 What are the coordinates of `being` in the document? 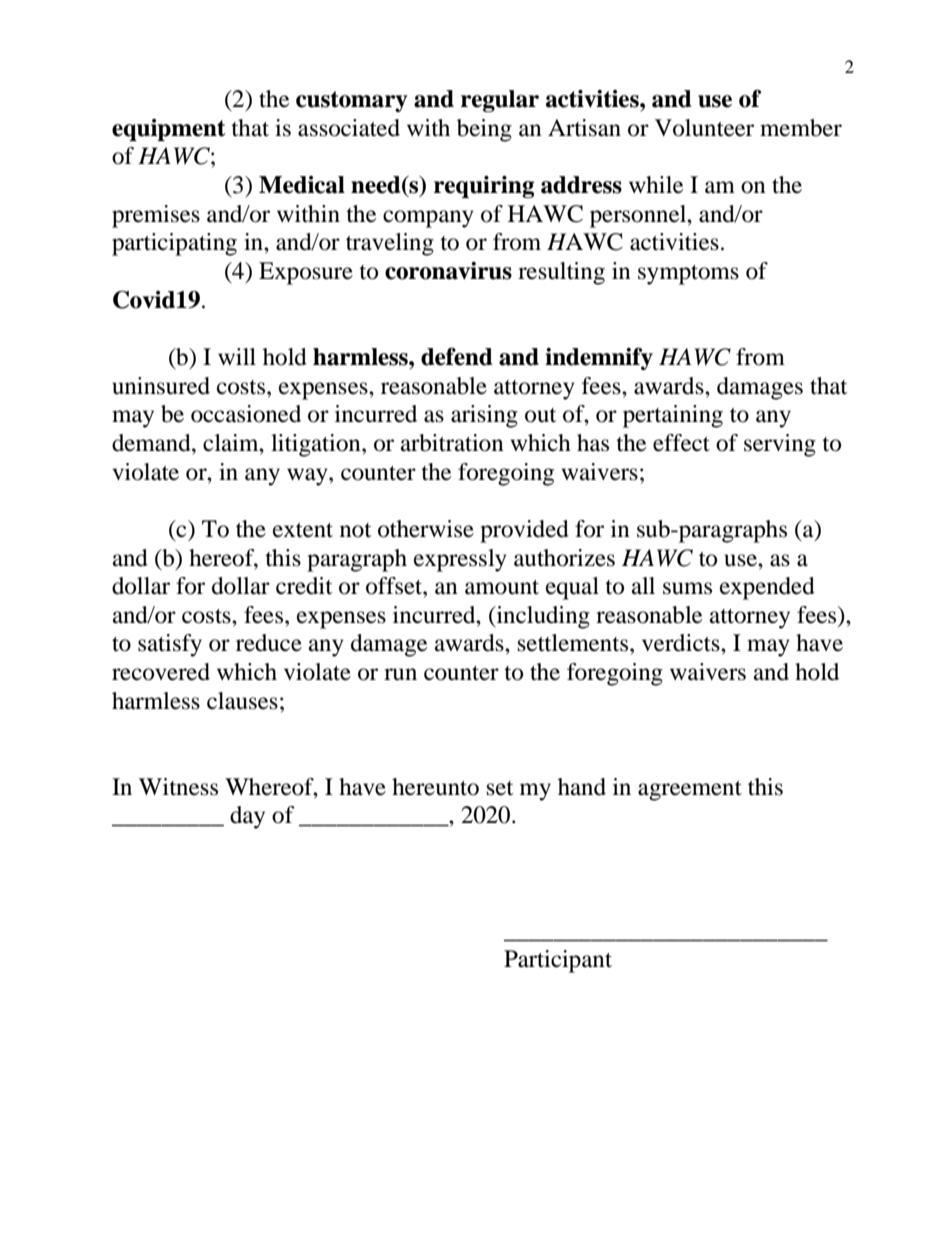 It's located at (484, 130).
